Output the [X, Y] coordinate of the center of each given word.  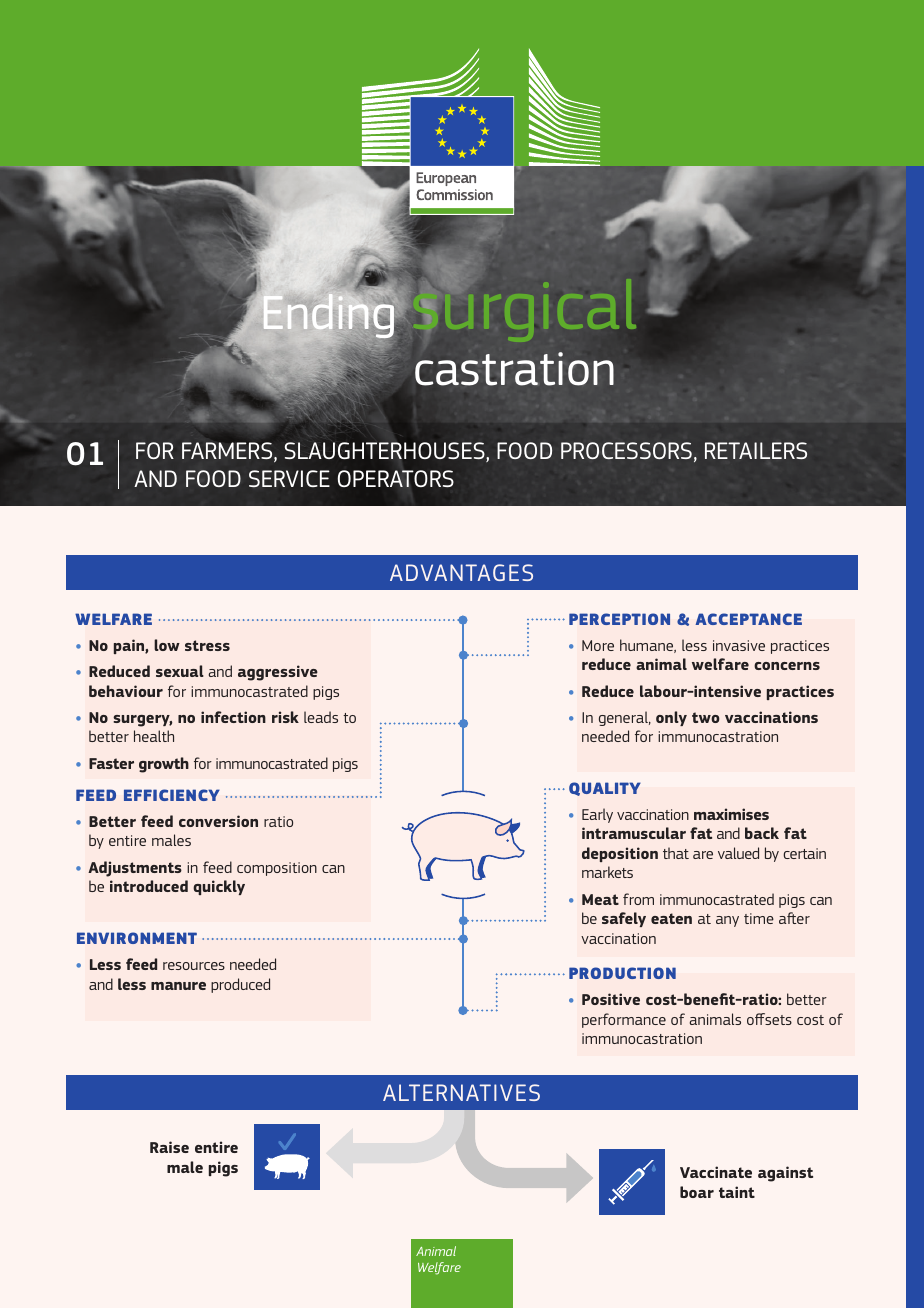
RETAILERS [756, 450]
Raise [169, 1147]
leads [321, 717]
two [706, 717]
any [727, 921]
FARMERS [228, 452]
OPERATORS [396, 479]
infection [233, 717]
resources [194, 966]
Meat [600, 899]
